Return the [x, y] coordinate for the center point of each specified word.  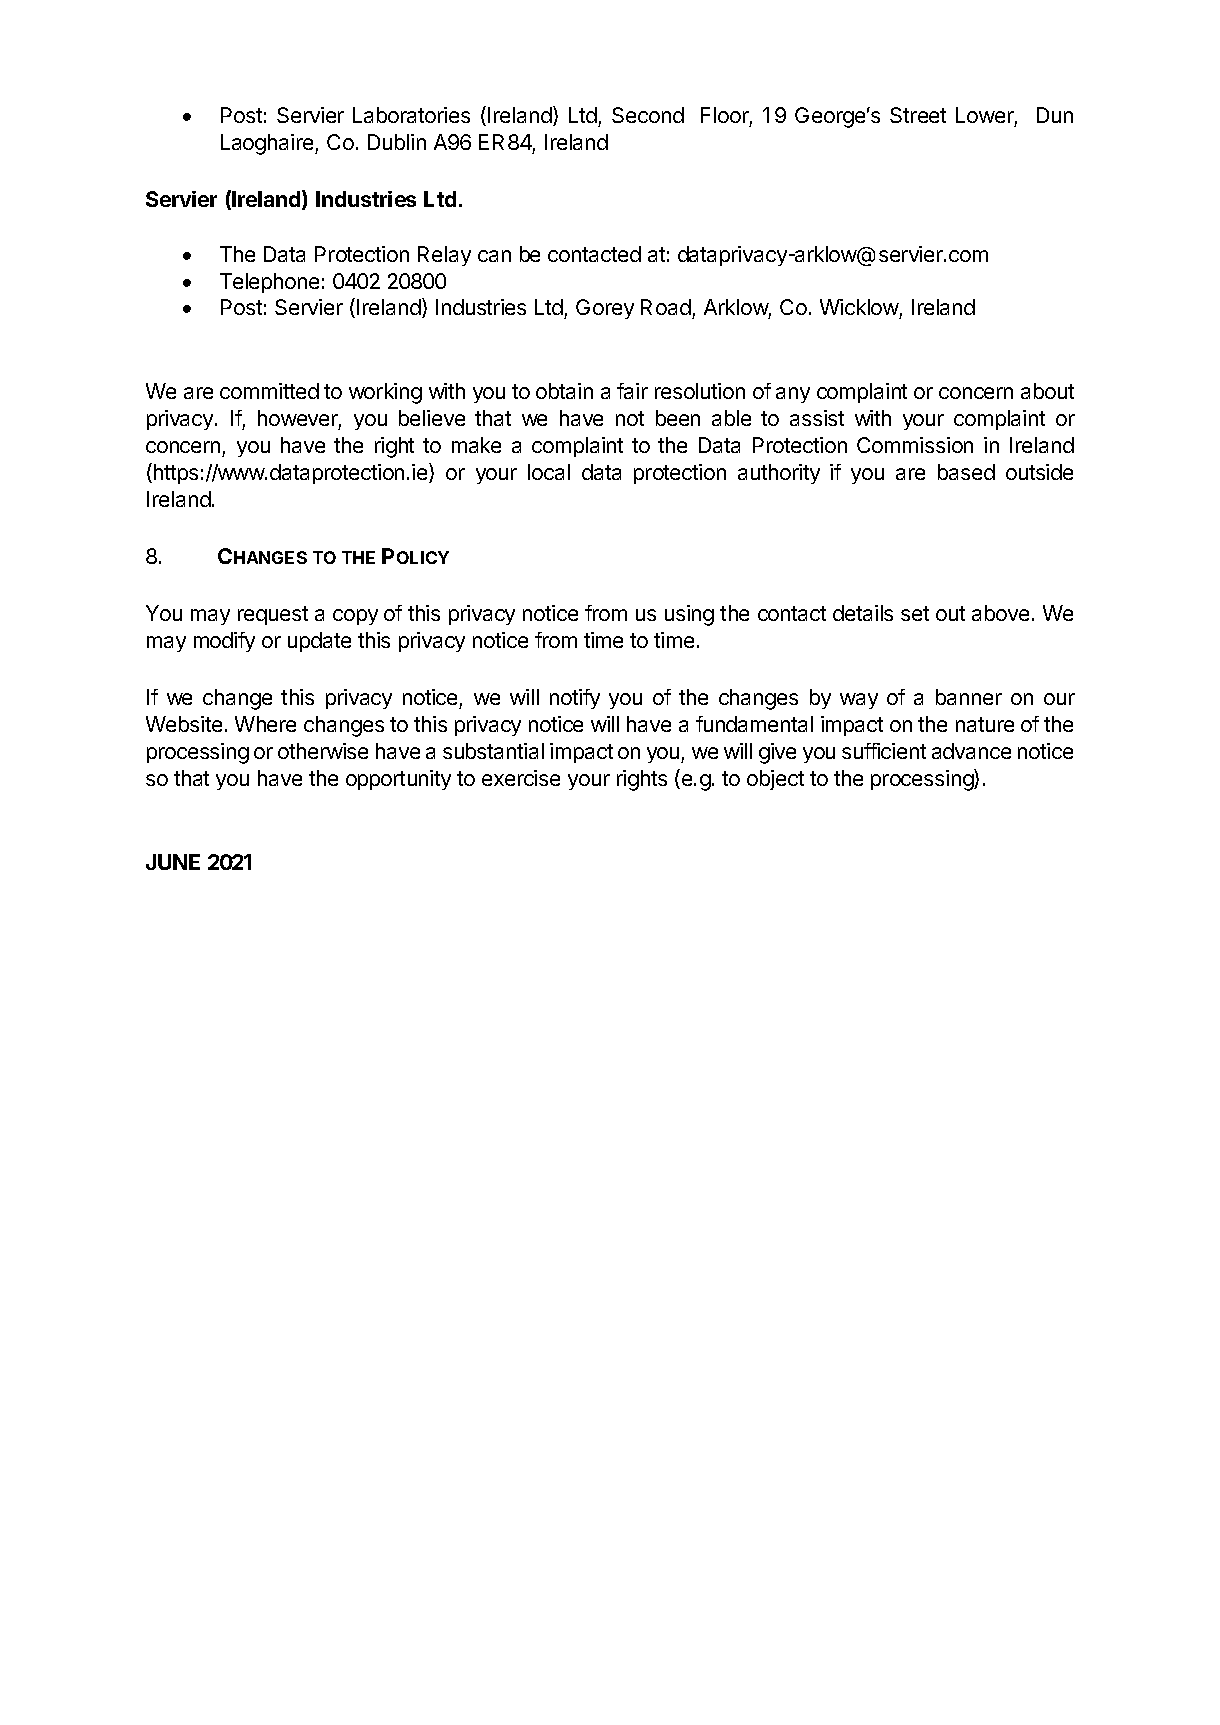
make [476, 445]
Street [918, 115]
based [966, 472]
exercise [521, 778]
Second [648, 115]
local [549, 472]
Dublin [397, 142]
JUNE [173, 862]
